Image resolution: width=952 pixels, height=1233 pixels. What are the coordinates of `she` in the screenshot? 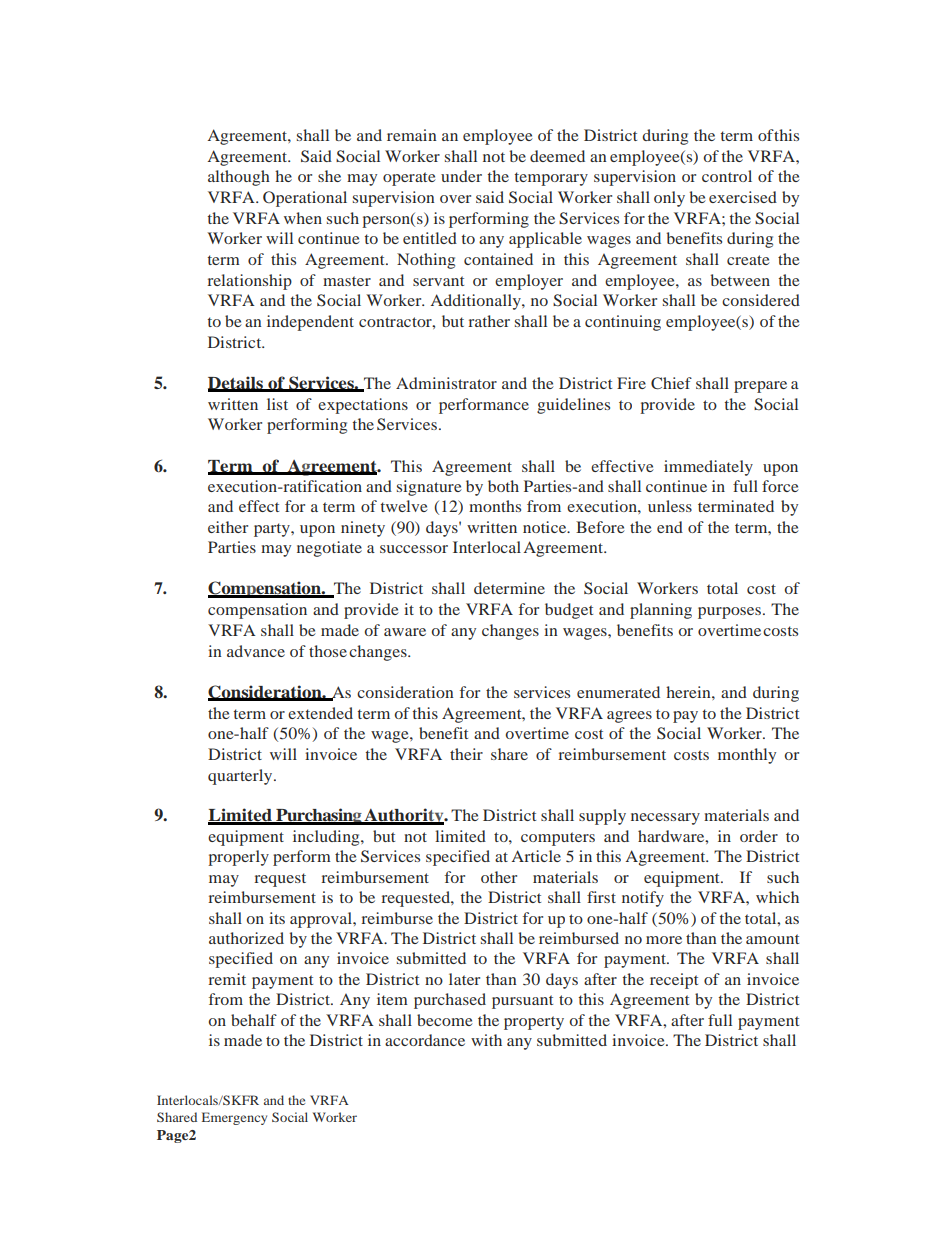 It's located at (329, 176).
